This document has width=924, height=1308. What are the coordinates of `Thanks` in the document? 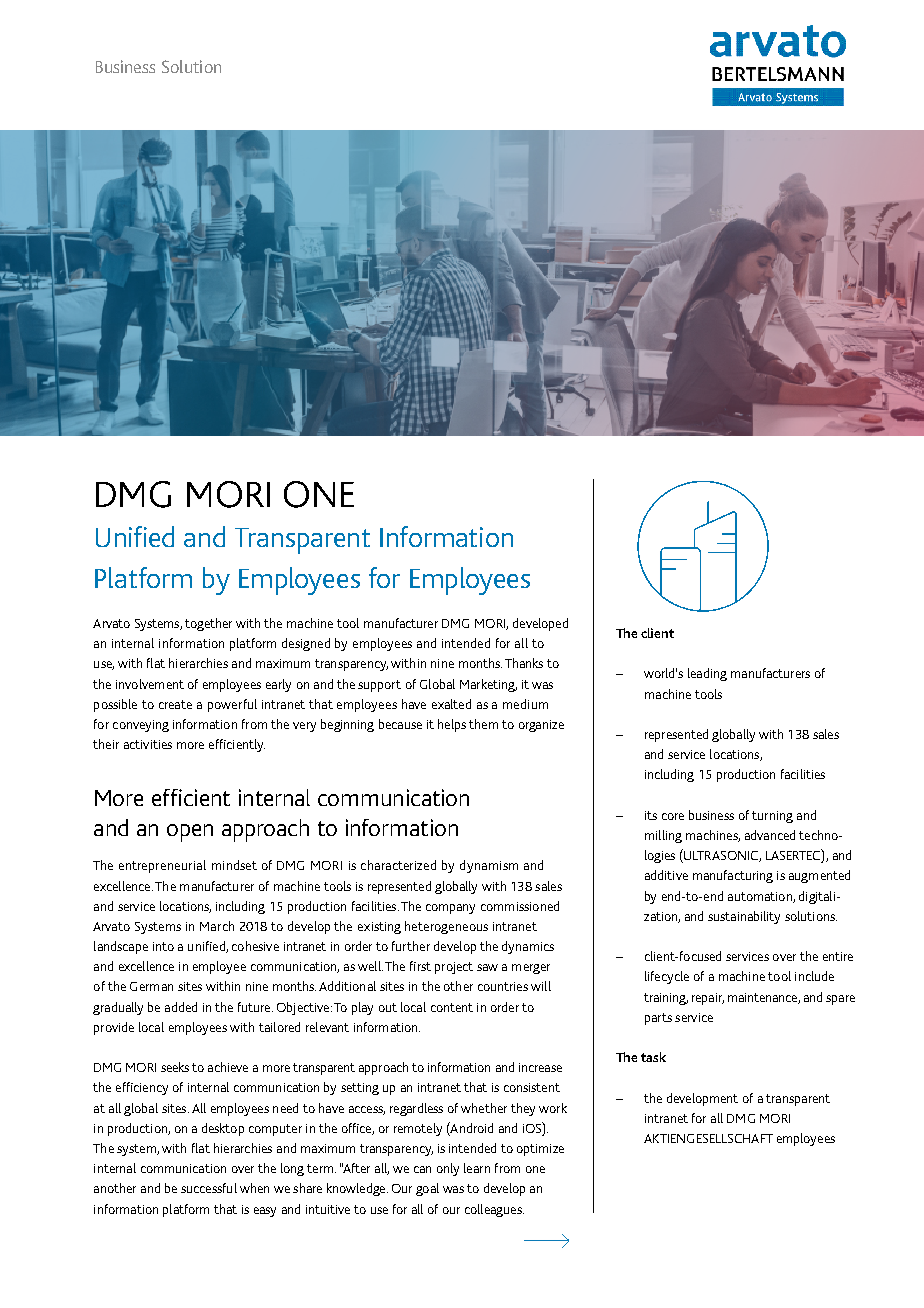 It's located at (524, 663).
